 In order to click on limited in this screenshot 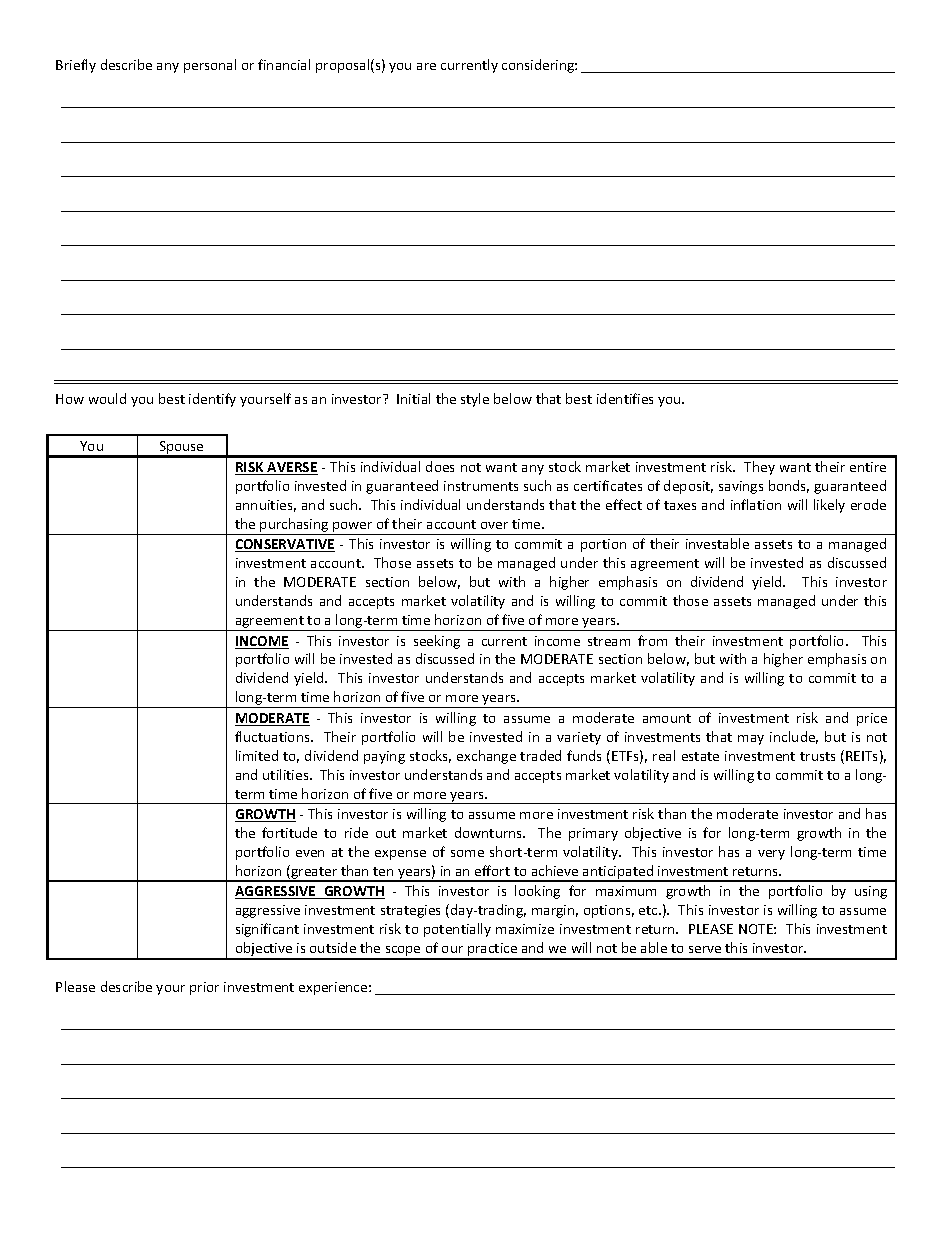, I will do `click(257, 755)`.
